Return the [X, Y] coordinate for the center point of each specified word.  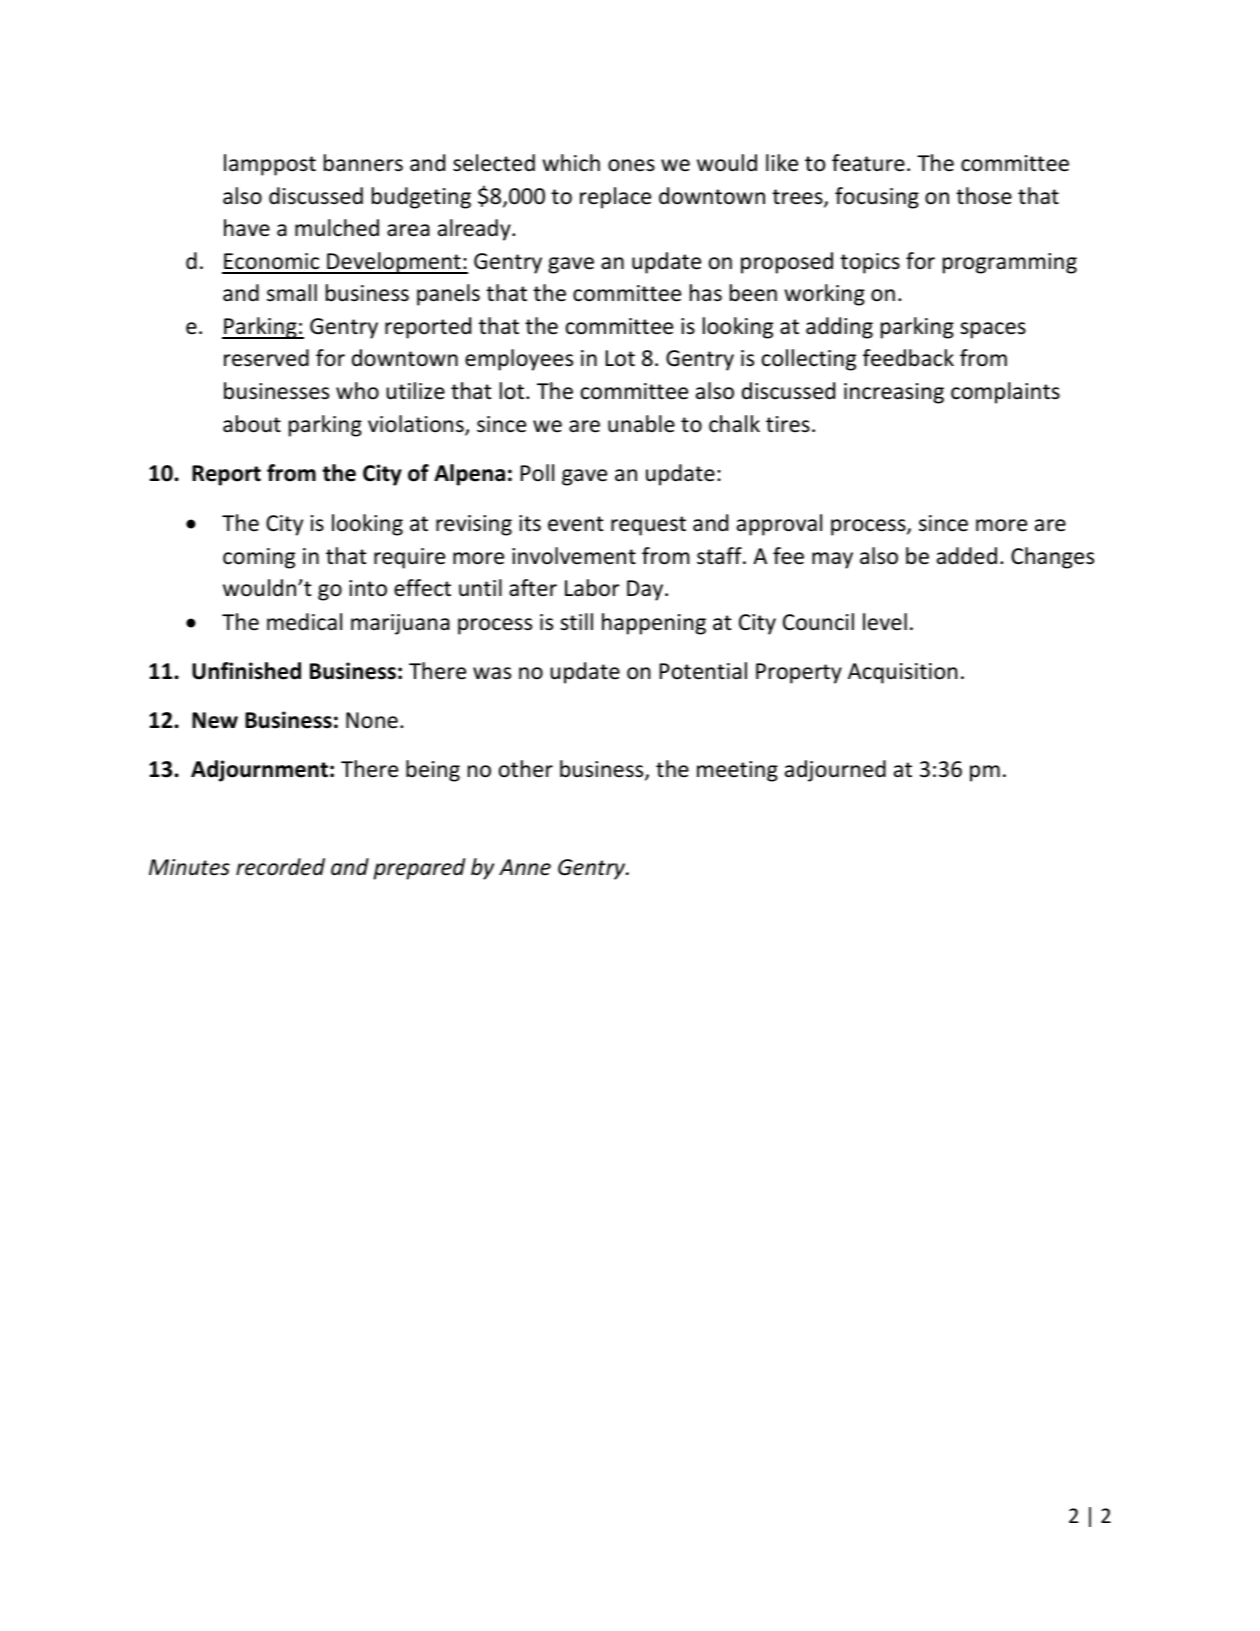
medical [304, 622]
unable [641, 424]
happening [654, 624]
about [252, 424]
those [984, 196]
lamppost [270, 165]
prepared [419, 869]
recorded [280, 867]
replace [615, 198]
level [885, 622]
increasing [894, 393]
